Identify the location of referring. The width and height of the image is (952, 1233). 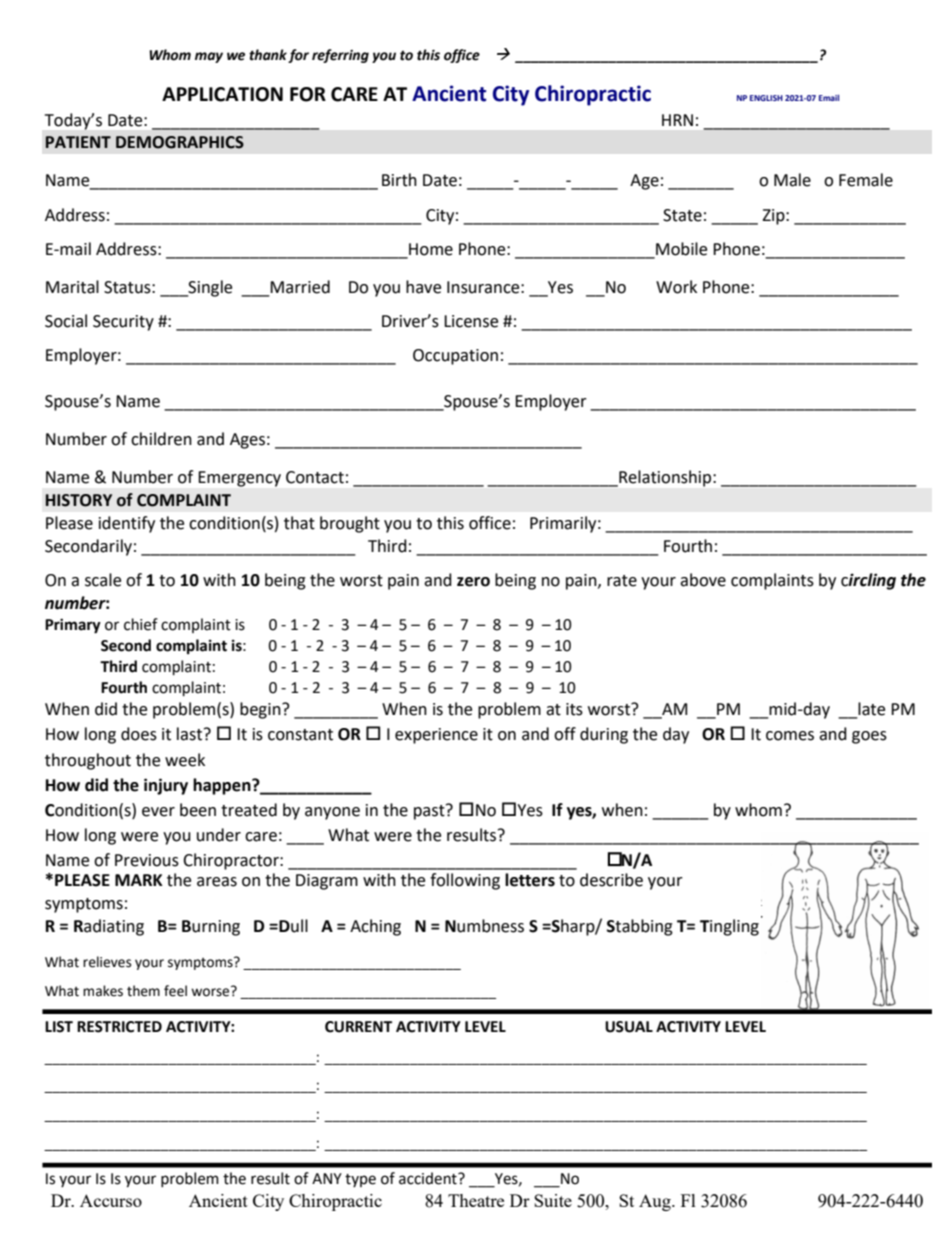
(340, 56).
